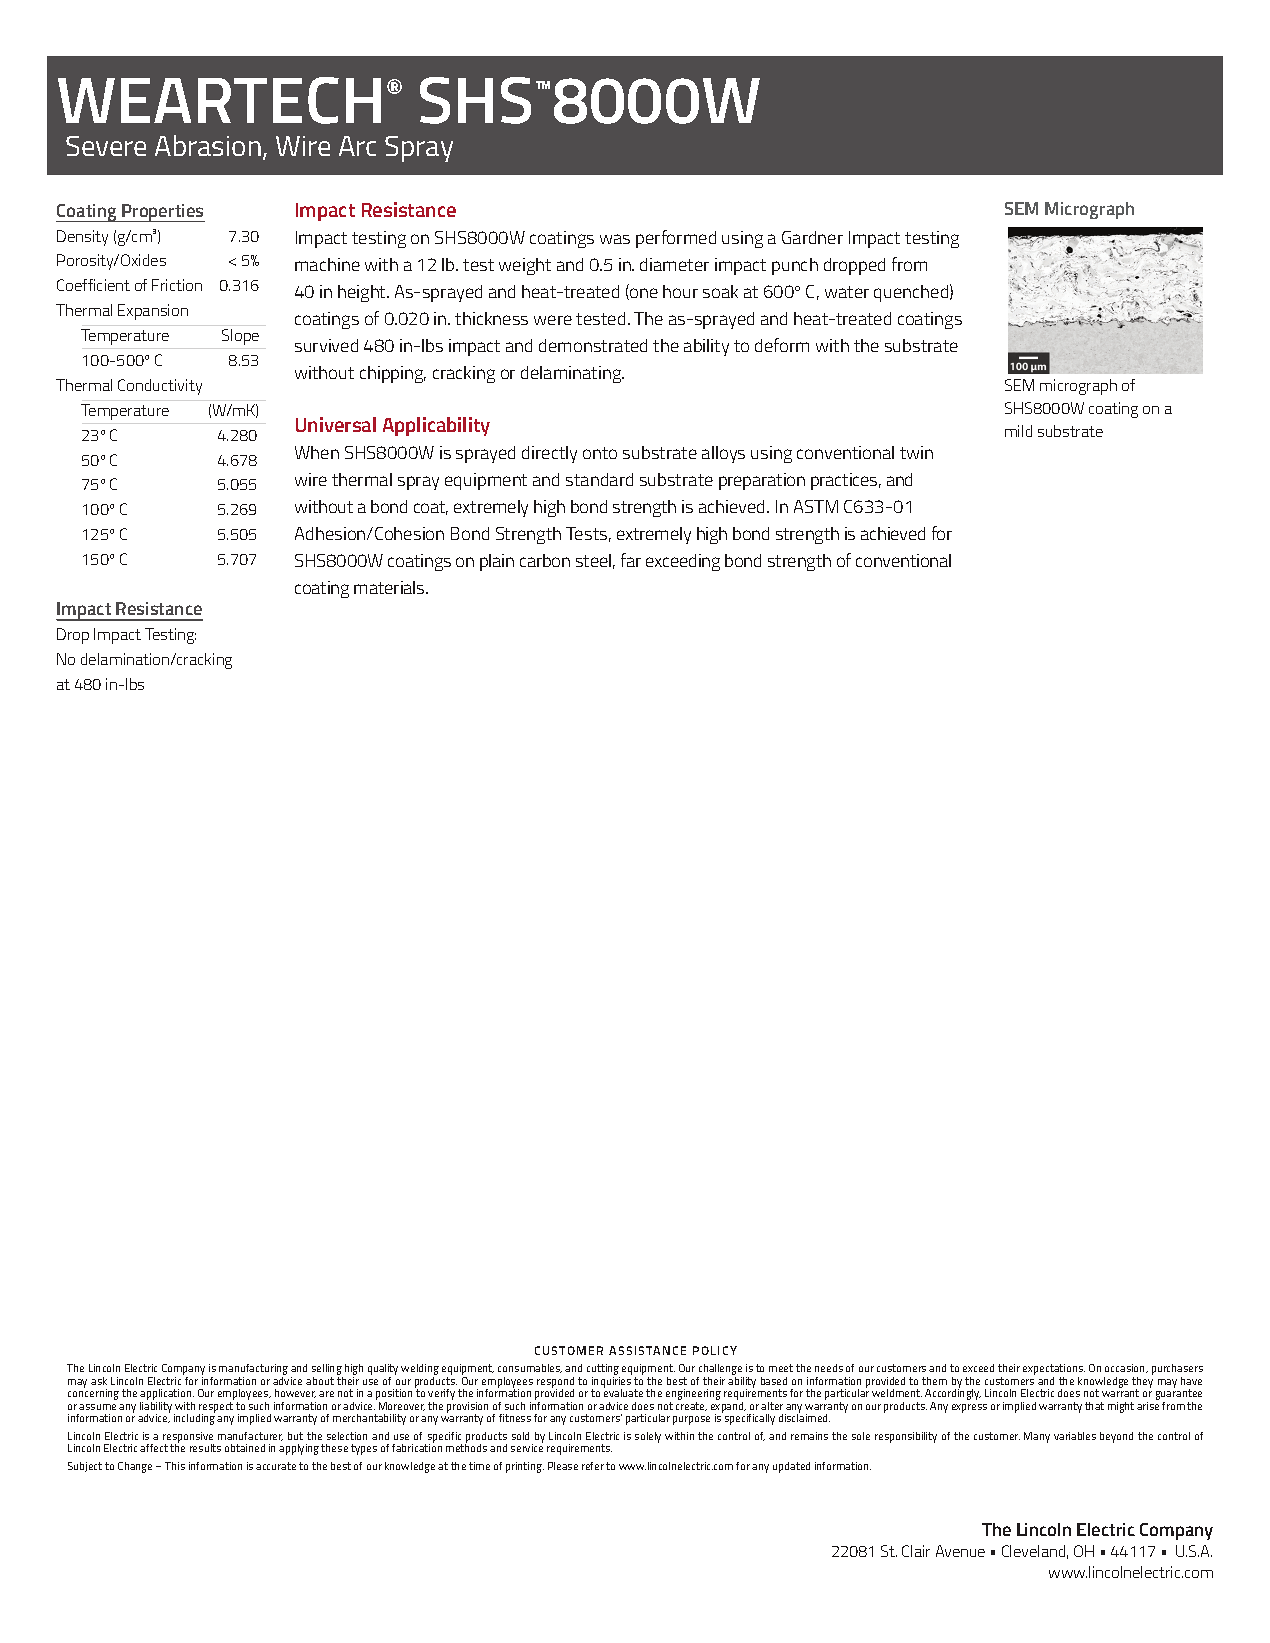 The height and width of the screenshot is (1643, 1270). What do you see at coordinates (390, 587) in the screenshot?
I see `materials` at bounding box center [390, 587].
